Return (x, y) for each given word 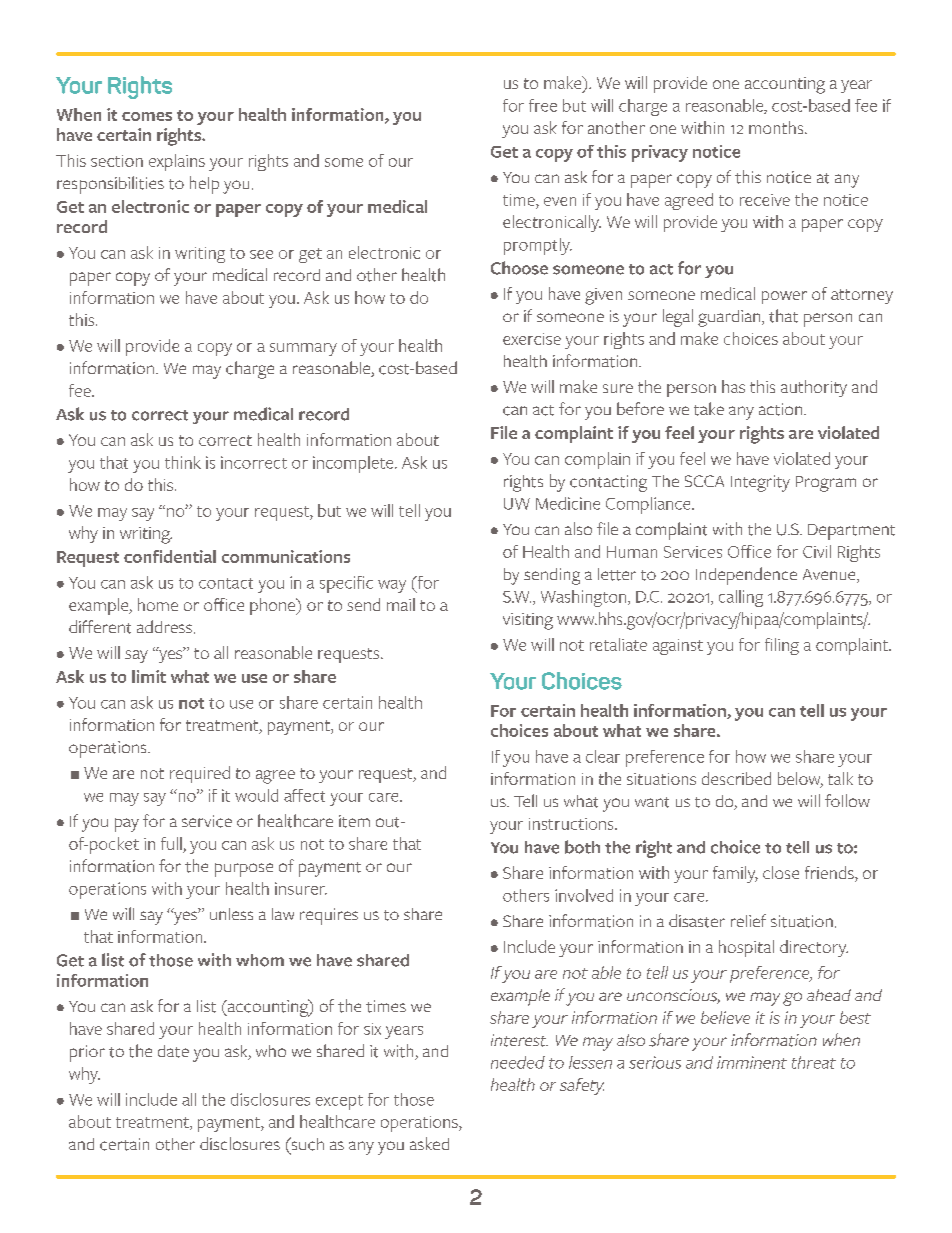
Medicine (568, 503)
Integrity (760, 483)
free (543, 105)
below (800, 780)
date (173, 1051)
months (777, 127)
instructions (572, 824)
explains (177, 162)
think (183, 462)
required (200, 774)
